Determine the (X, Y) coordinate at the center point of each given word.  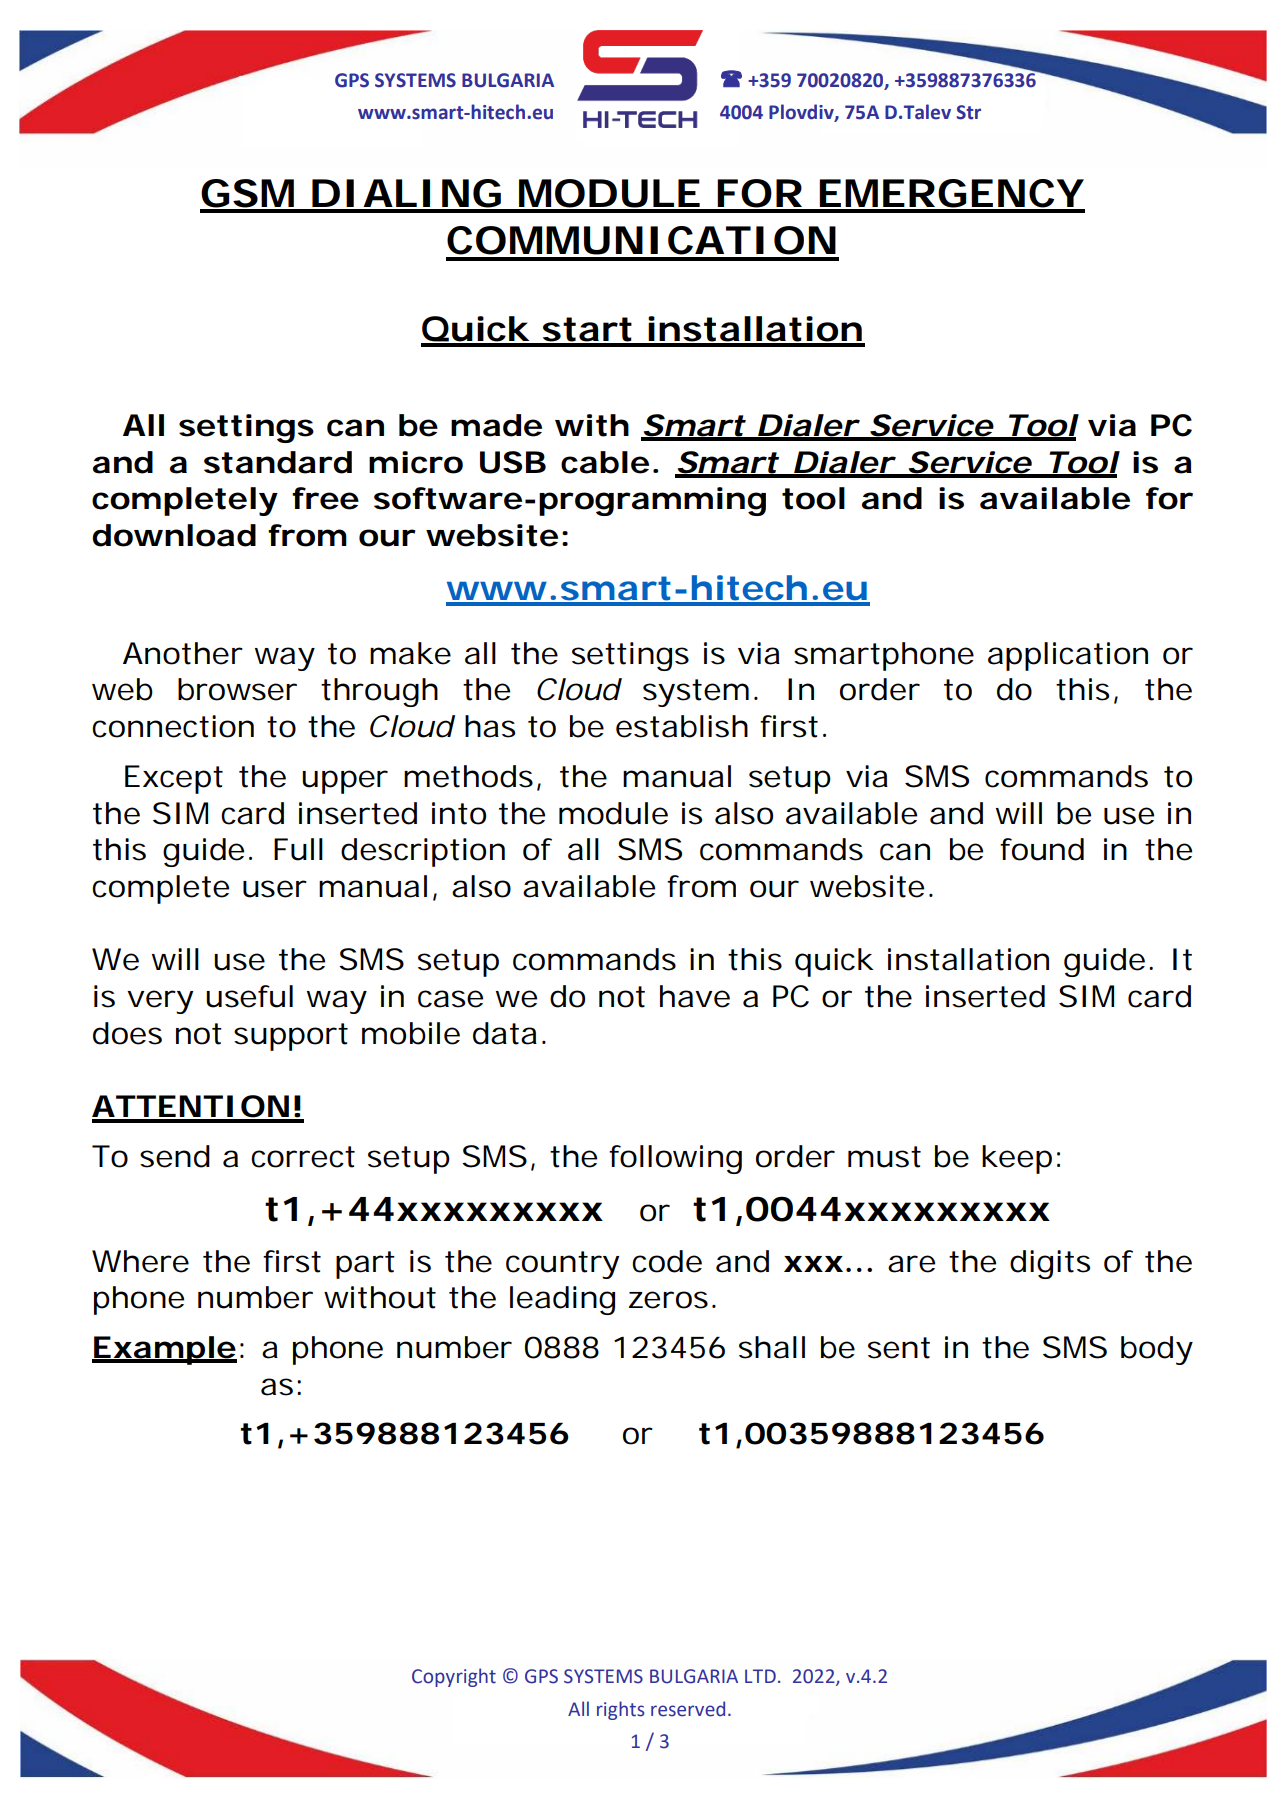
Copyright (454, 1677)
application (1068, 656)
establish (682, 726)
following (675, 1159)
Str (969, 112)
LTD (760, 1676)
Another (183, 653)
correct (303, 1157)
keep (1017, 1159)
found (1042, 849)
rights (621, 1710)
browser (237, 689)
